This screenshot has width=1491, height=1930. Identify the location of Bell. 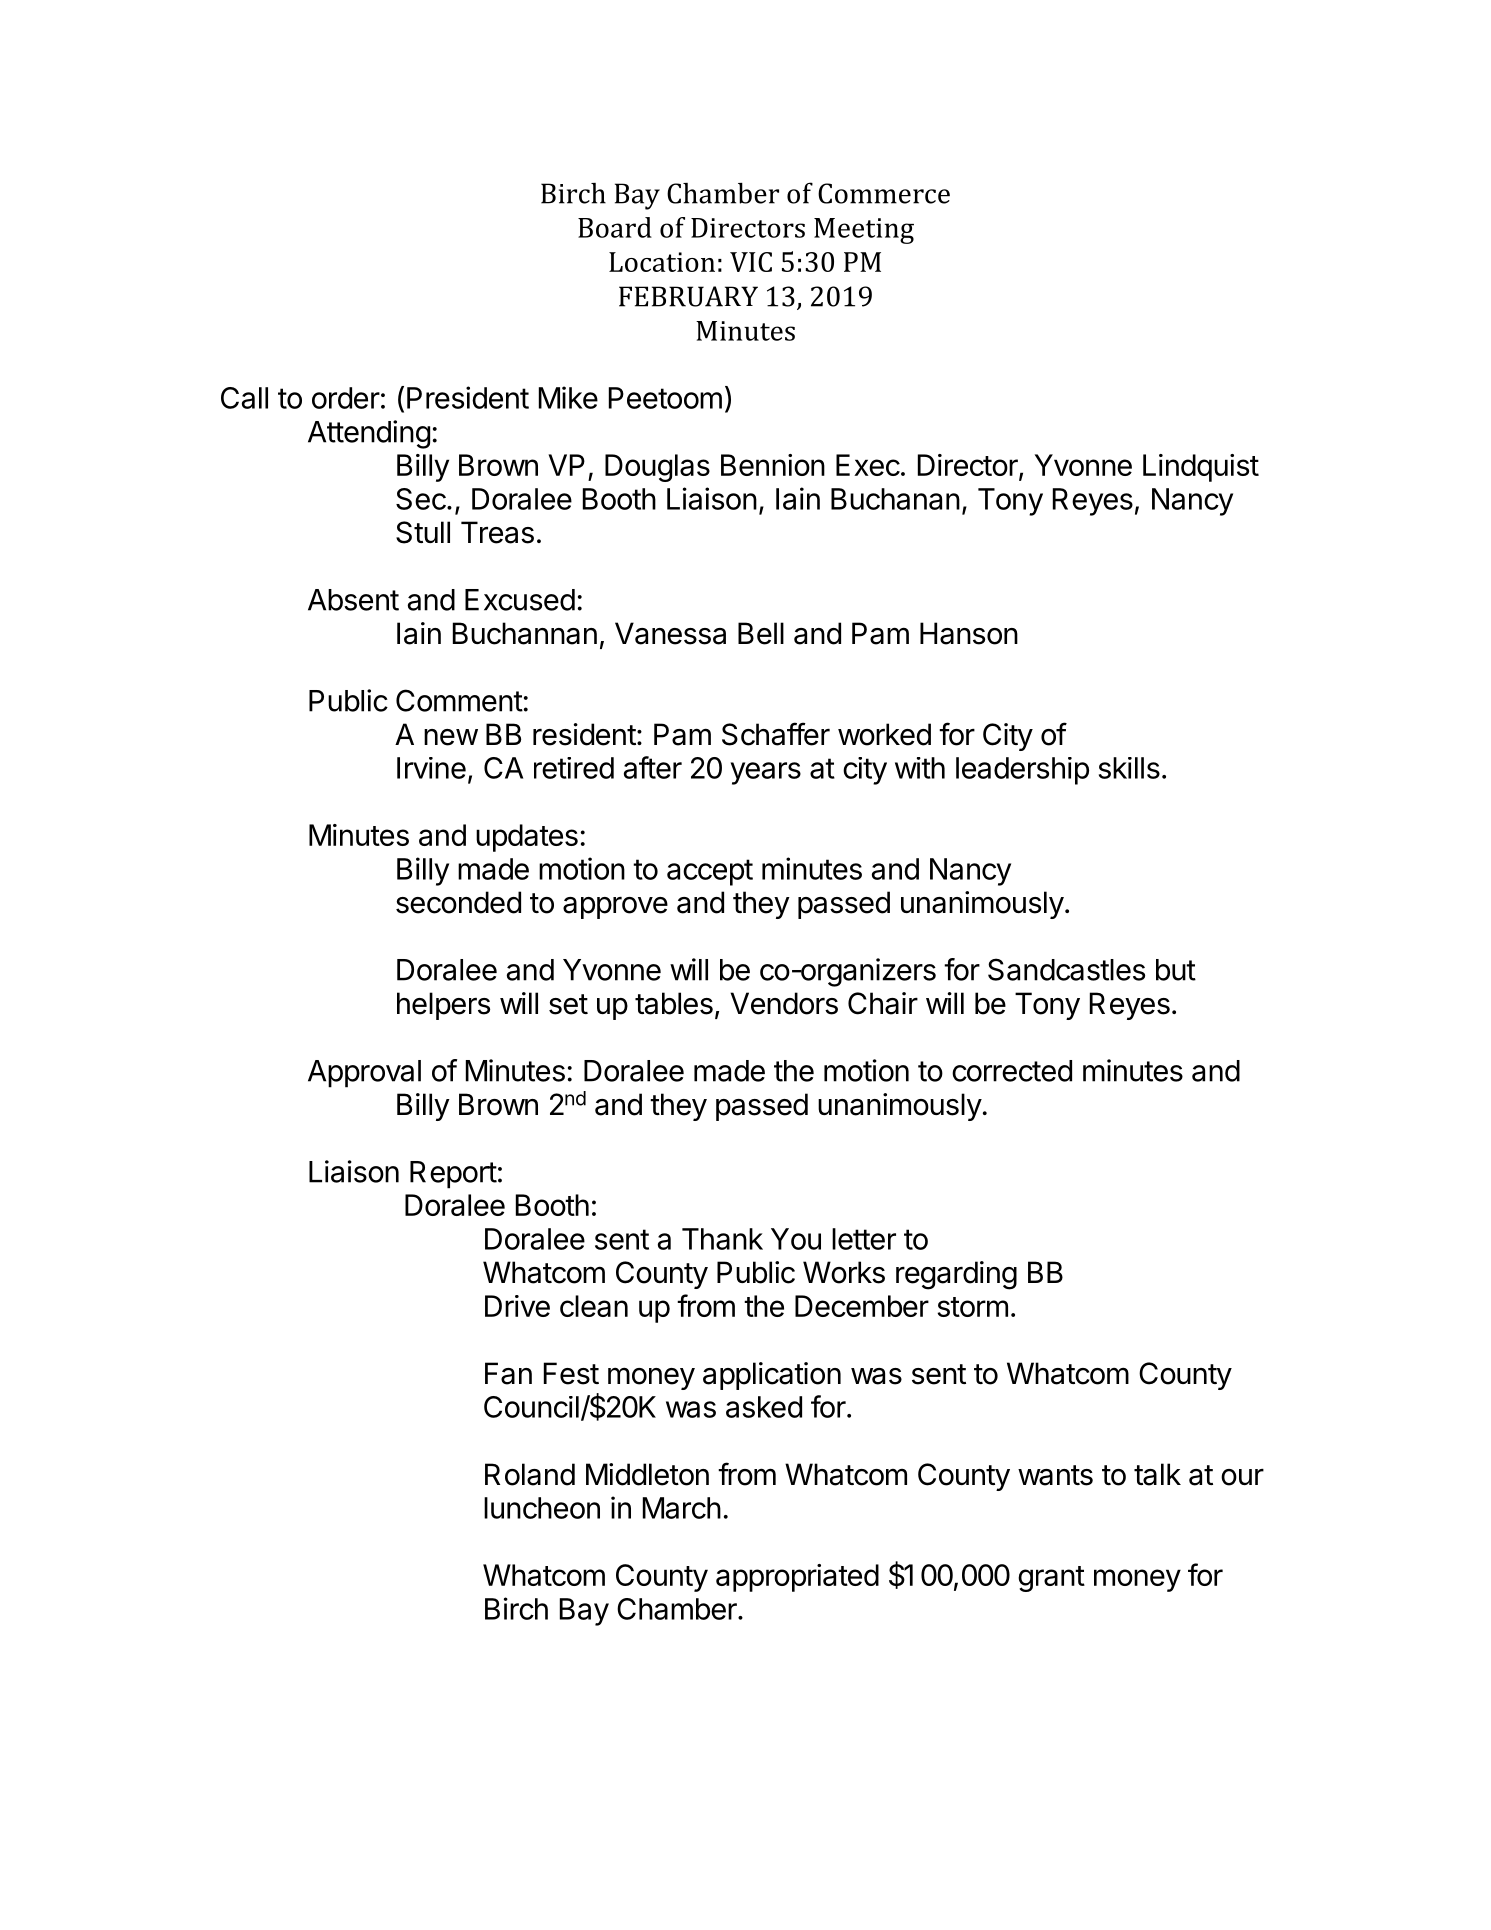
(761, 633).
